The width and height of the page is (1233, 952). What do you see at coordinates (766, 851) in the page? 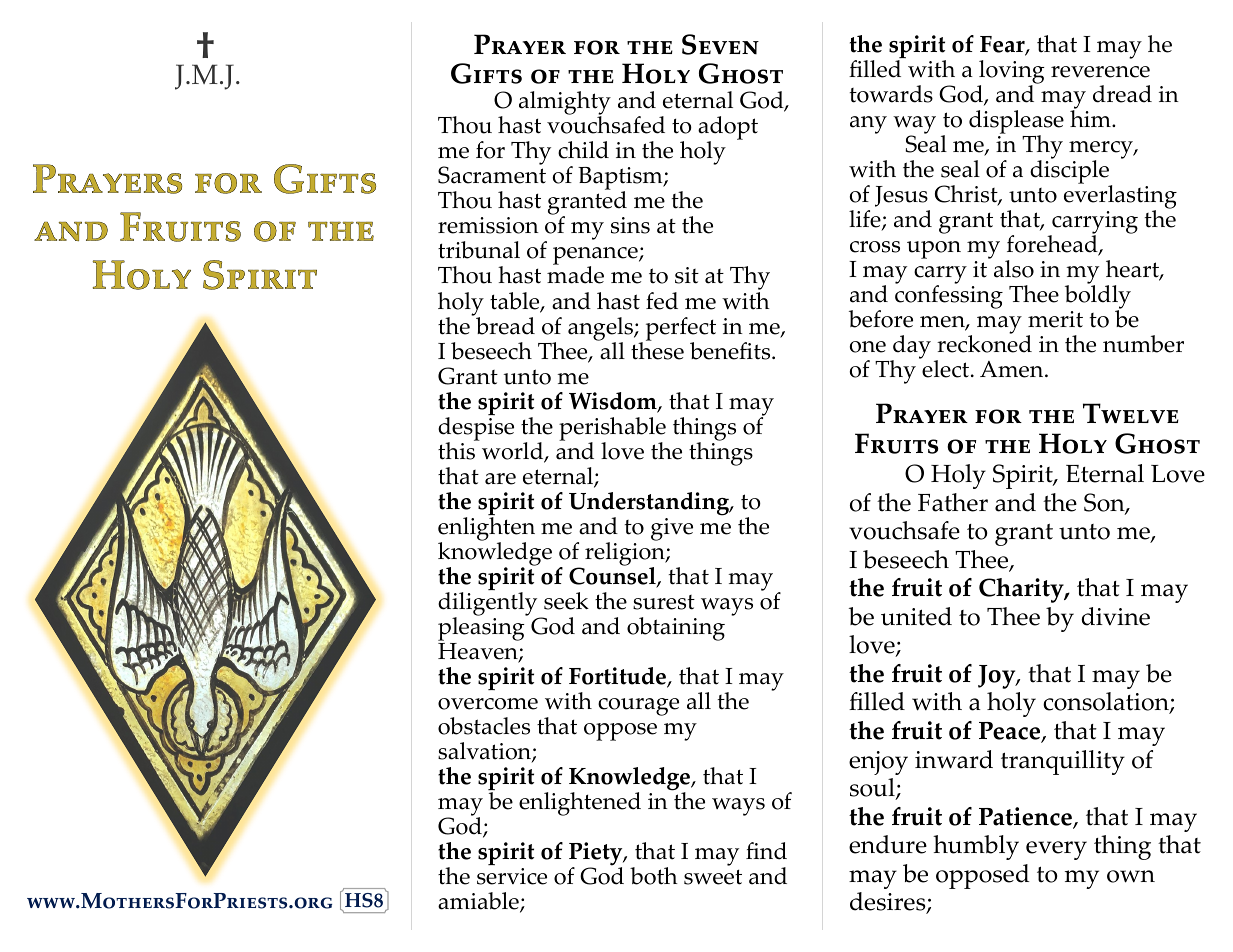
I see `find` at bounding box center [766, 851].
